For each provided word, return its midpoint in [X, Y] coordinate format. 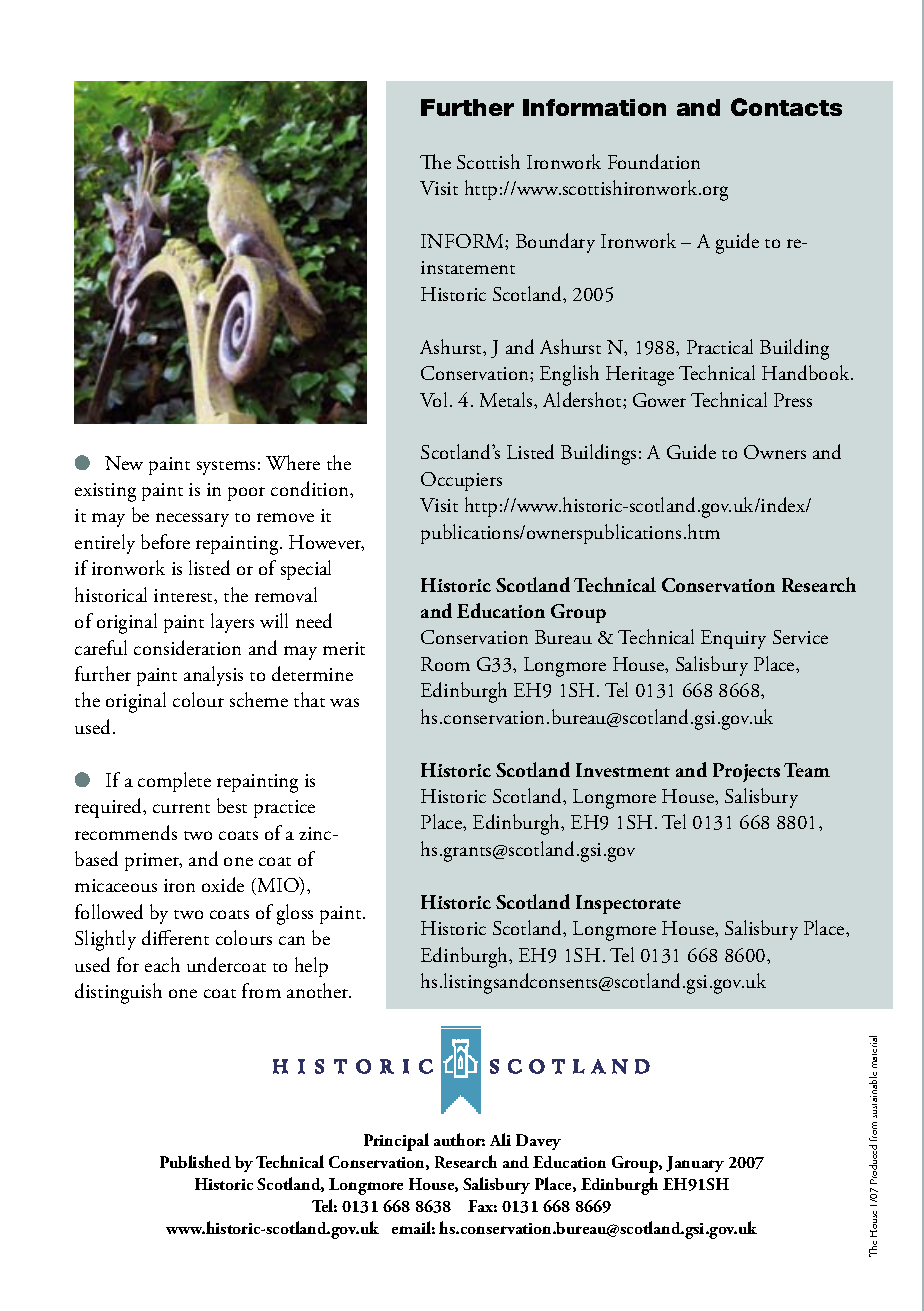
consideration [187, 647]
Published [195, 1161]
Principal [396, 1142]
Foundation [654, 161]
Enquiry [733, 639]
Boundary [555, 243]
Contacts [786, 107]
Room [445, 664]
